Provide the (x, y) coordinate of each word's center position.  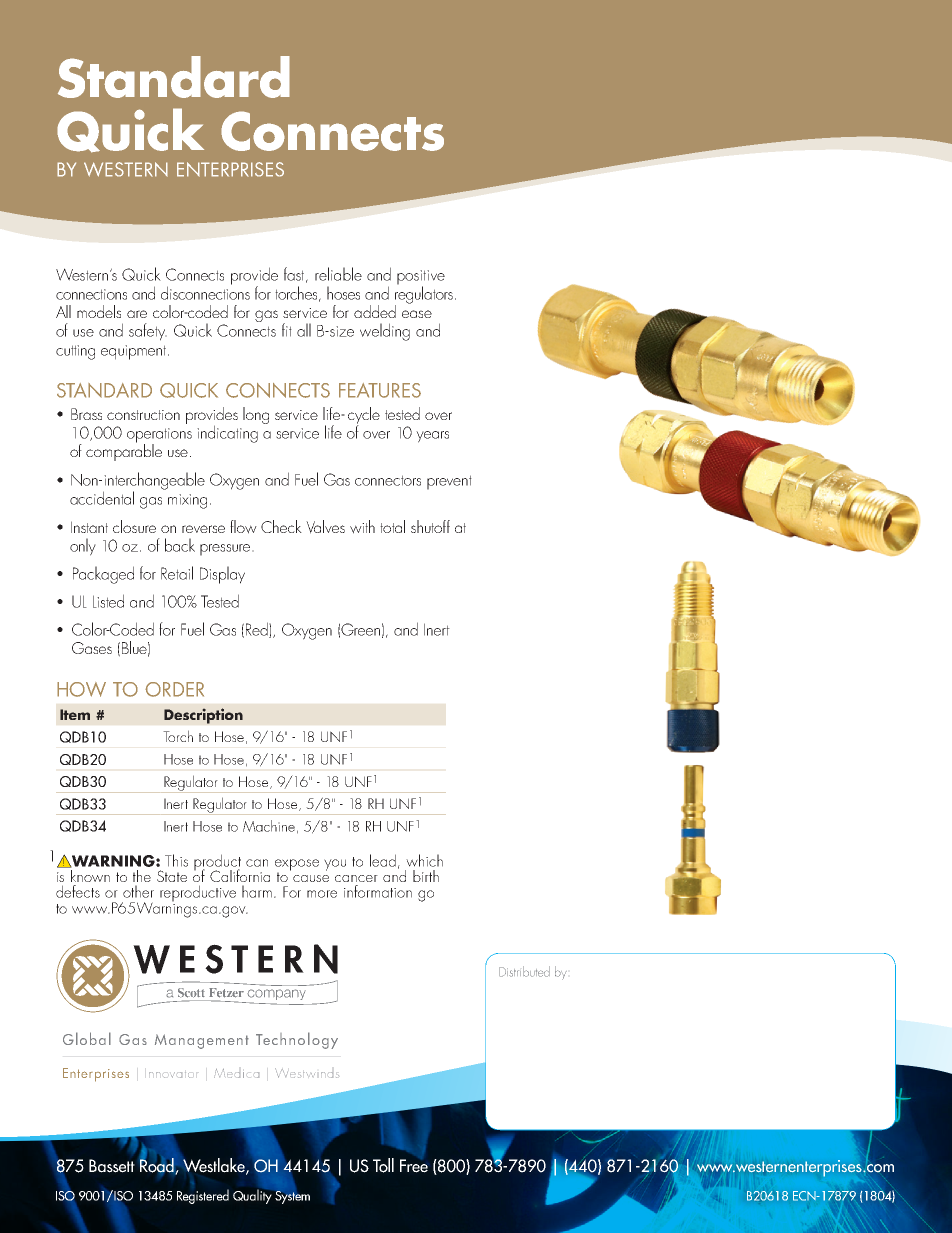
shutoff (430, 526)
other (138, 891)
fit (287, 330)
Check (281, 526)
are (137, 314)
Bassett (112, 1166)
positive (421, 278)
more (322, 894)
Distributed (524, 971)
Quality (253, 1195)
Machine (269, 826)
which (424, 860)
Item (75, 714)
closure (134, 526)
